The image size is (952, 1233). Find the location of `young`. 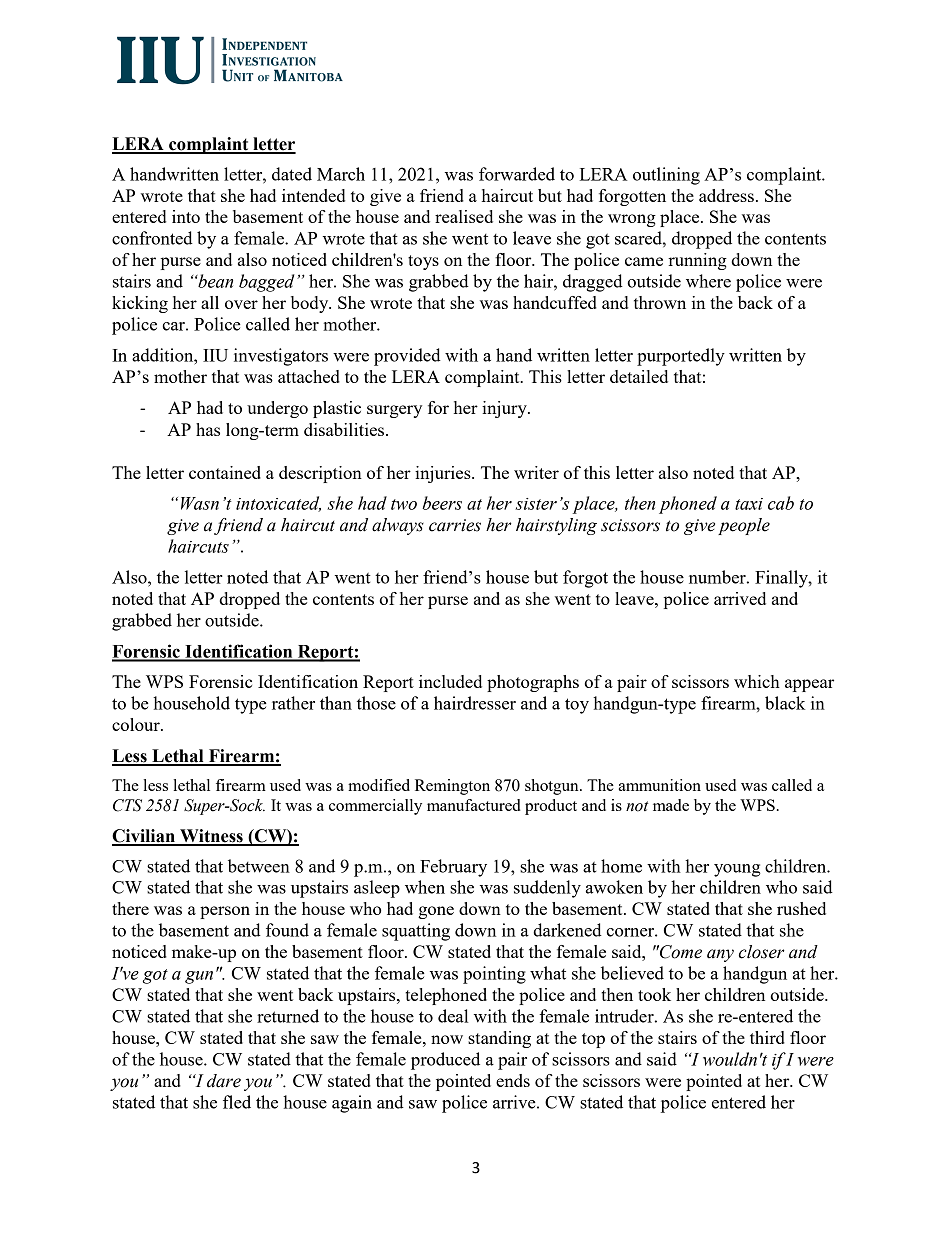

young is located at coordinates (737, 870).
